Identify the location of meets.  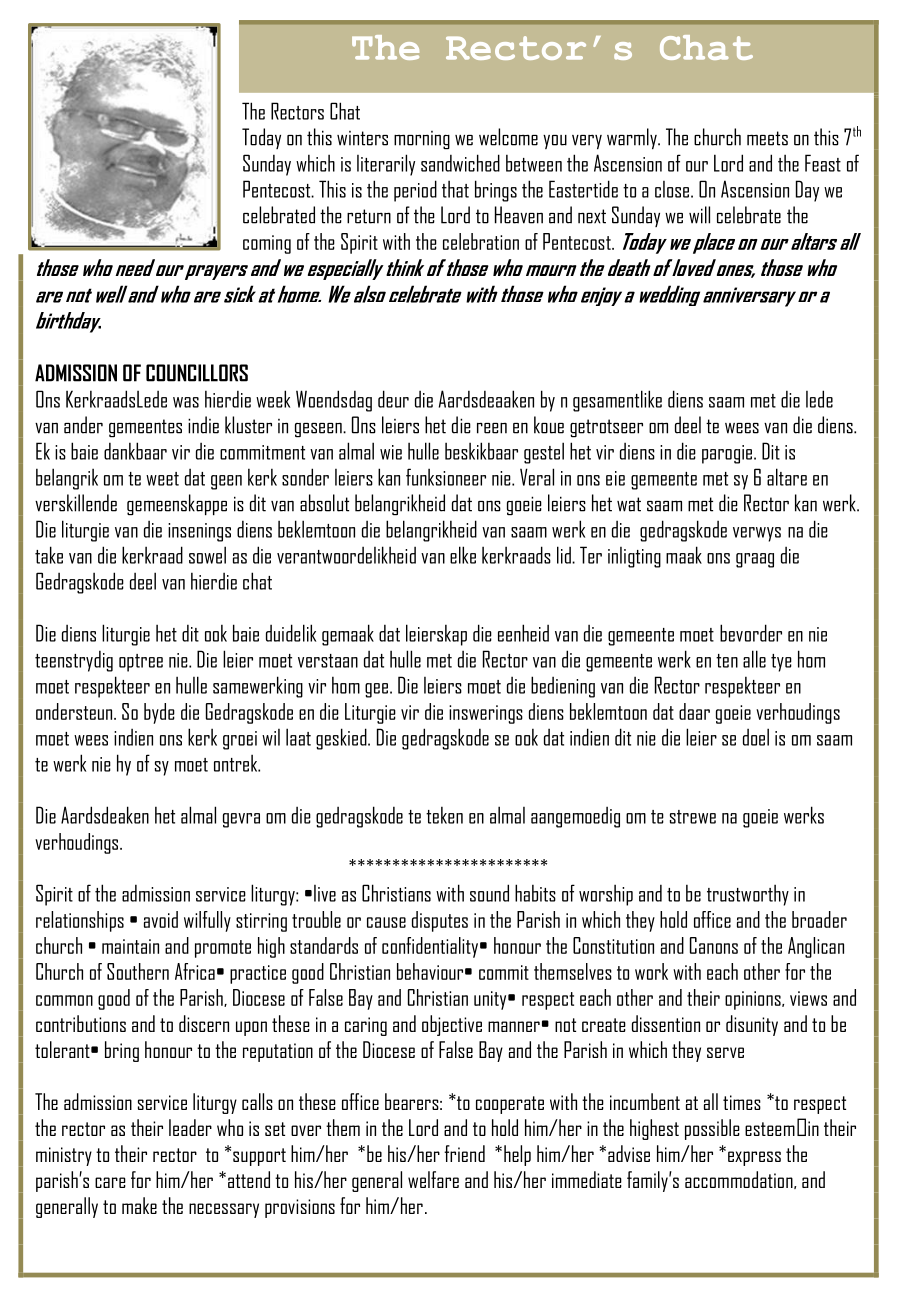
(767, 138).
